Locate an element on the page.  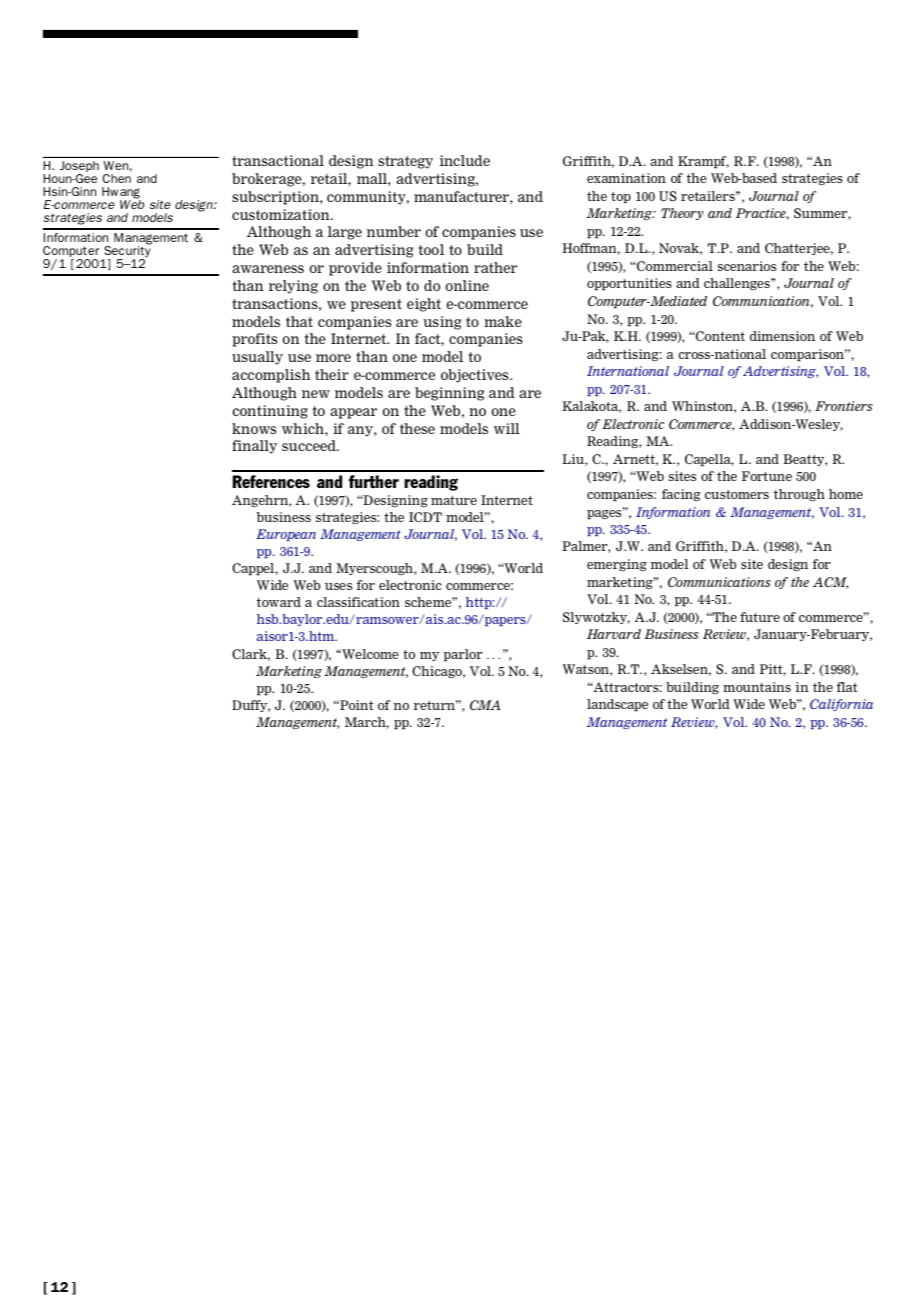
knows is located at coordinates (254, 428).
